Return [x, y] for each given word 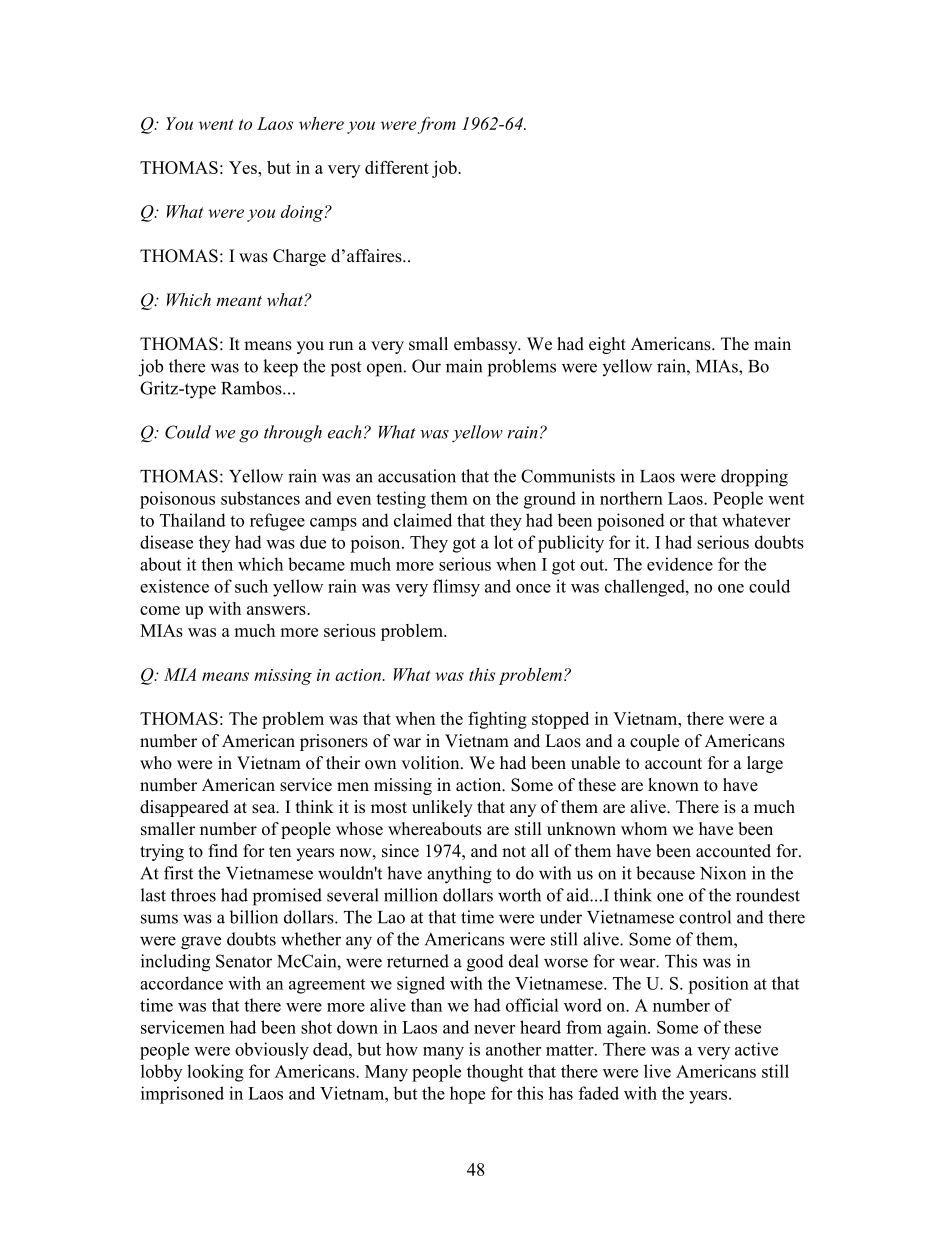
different [397, 167]
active [756, 1049]
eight [607, 345]
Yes [244, 167]
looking [215, 1073]
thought [495, 1073]
